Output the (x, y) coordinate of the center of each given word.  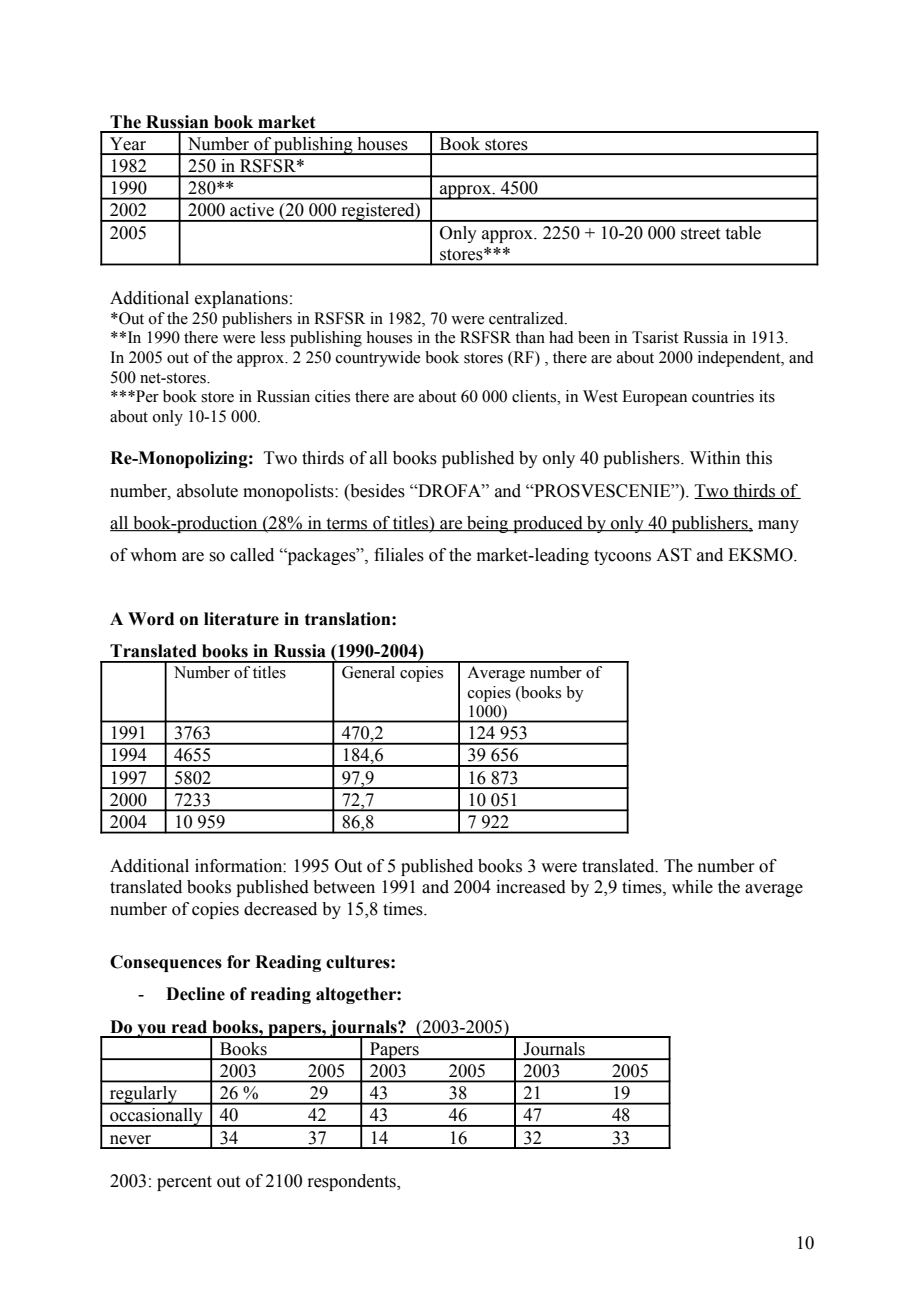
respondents (352, 1182)
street (700, 234)
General (368, 672)
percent (184, 1183)
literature (241, 619)
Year (128, 144)
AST (674, 555)
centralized (527, 318)
